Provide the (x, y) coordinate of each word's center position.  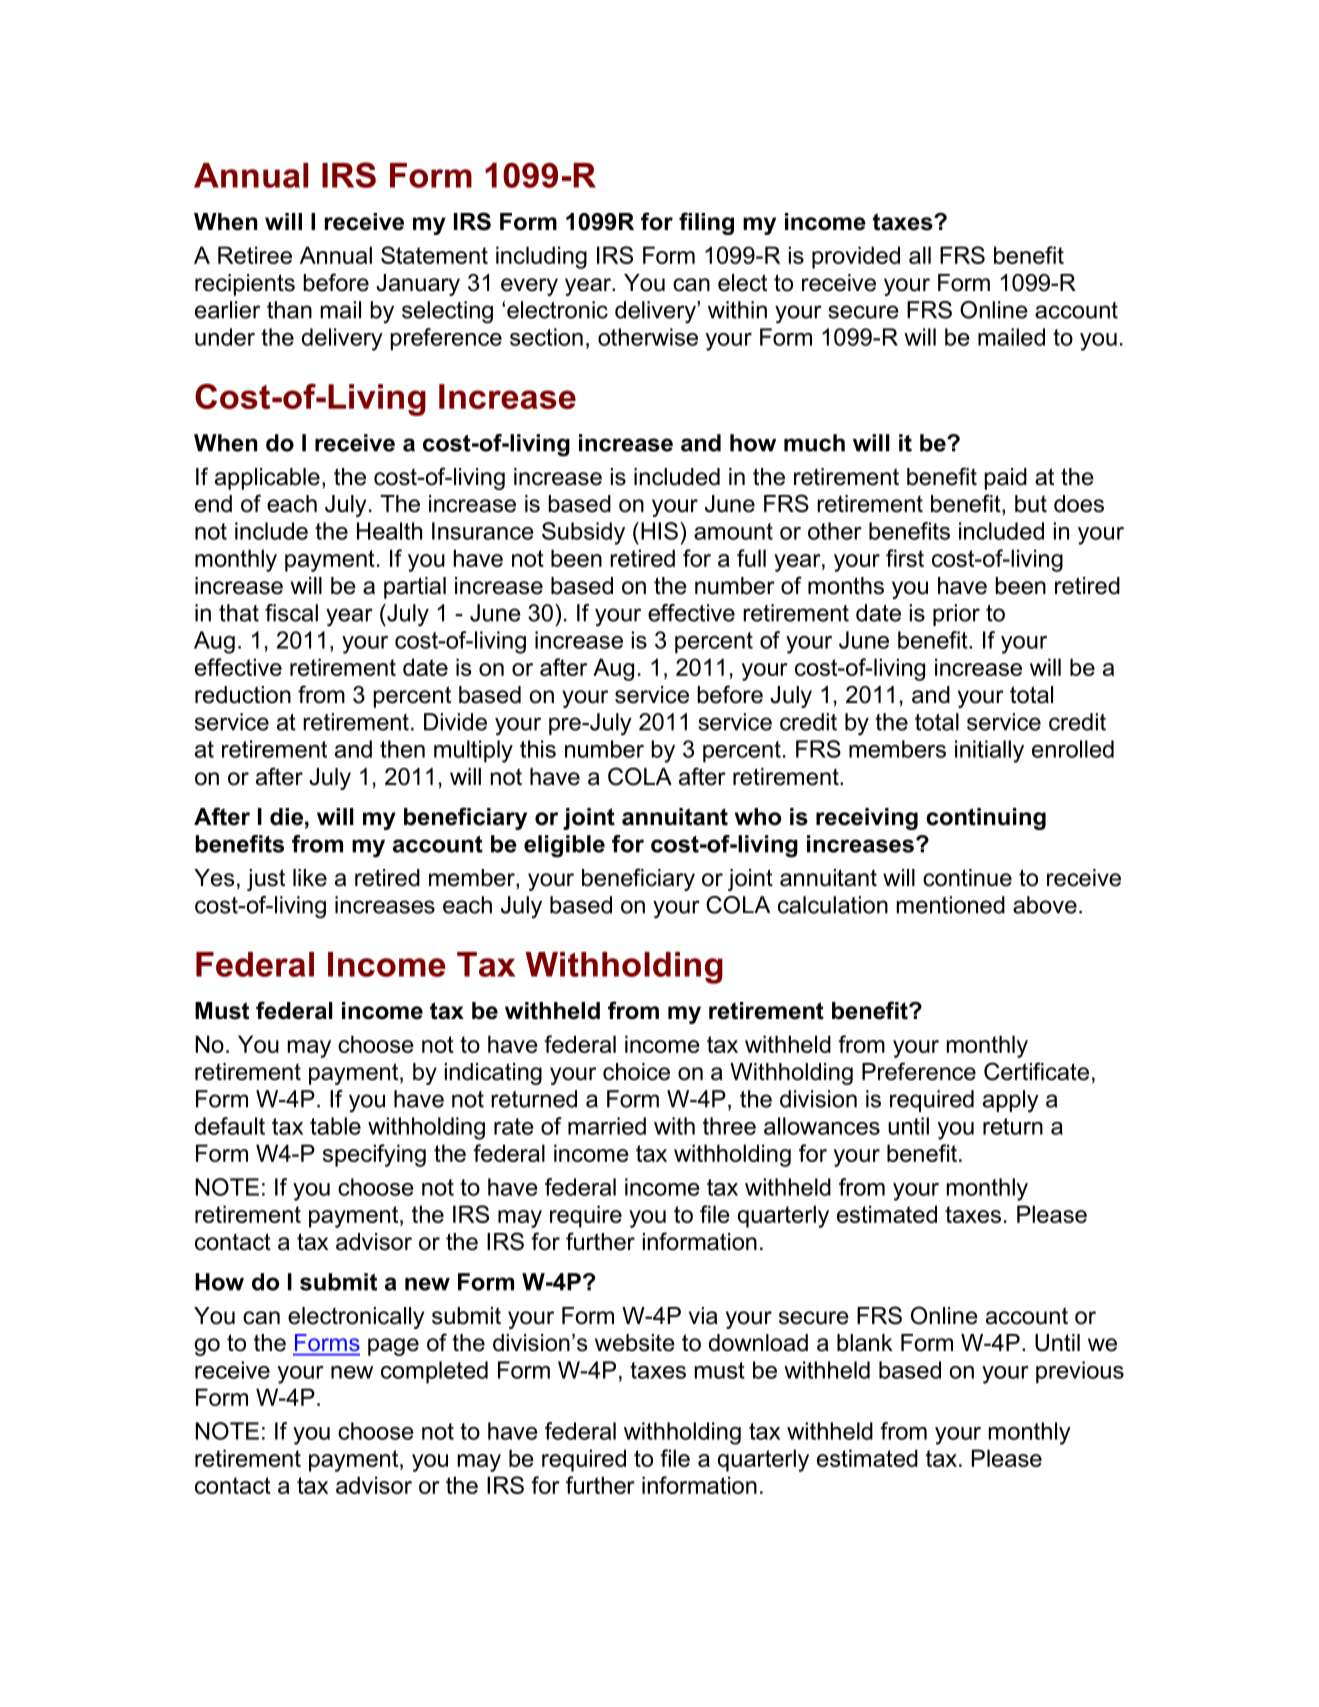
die (286, 817)
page (393, 1347)
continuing (986, 819)
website (635, 1343)
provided (856, 257)
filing (706, 223)
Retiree (255, 255)
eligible (564, 846)
